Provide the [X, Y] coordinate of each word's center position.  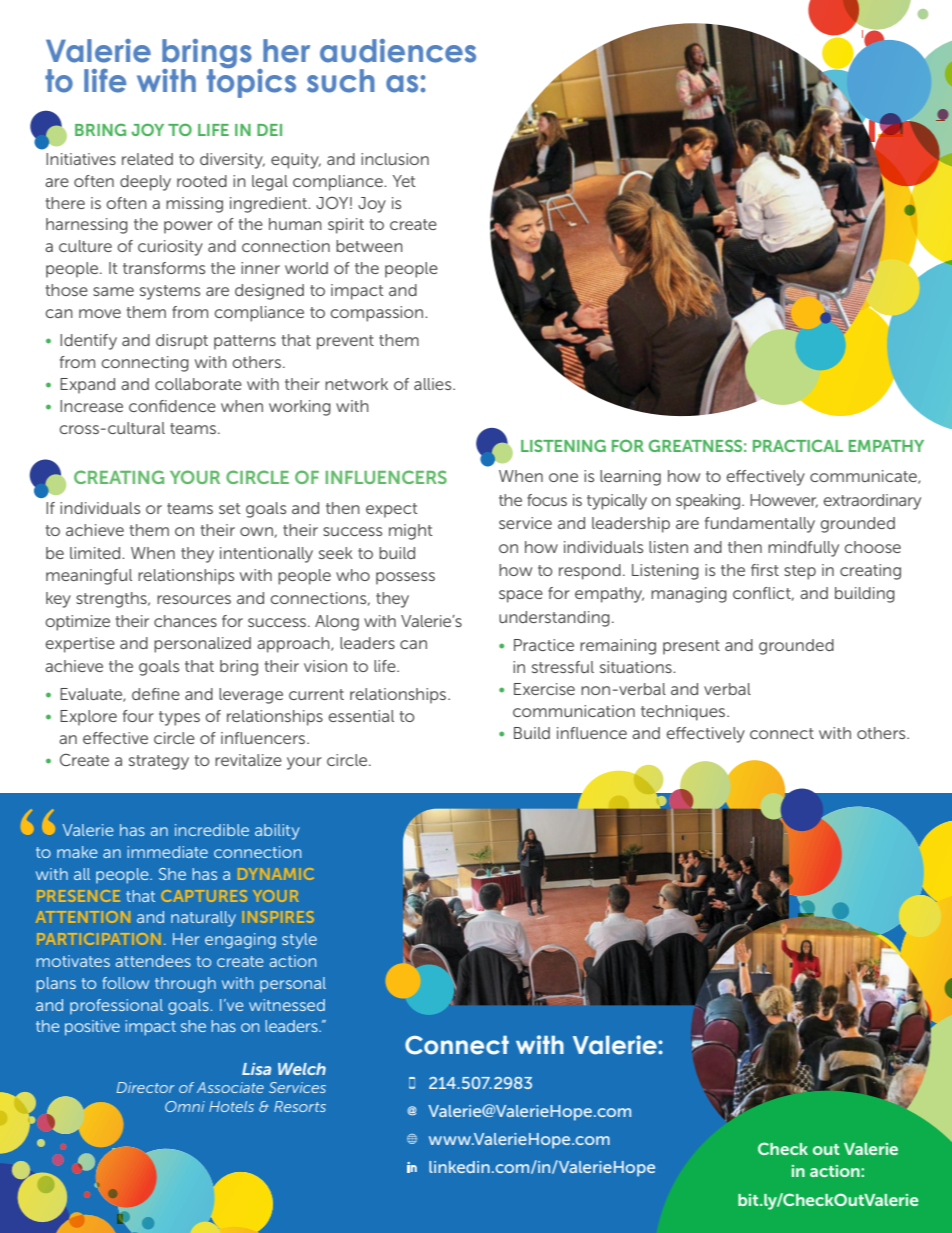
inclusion [395, 159]
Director [146, 1087]
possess [405, 578]
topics [251, 82]
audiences [398, 51]
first [765, 570]
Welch [302, 1069]
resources [194, 599]
